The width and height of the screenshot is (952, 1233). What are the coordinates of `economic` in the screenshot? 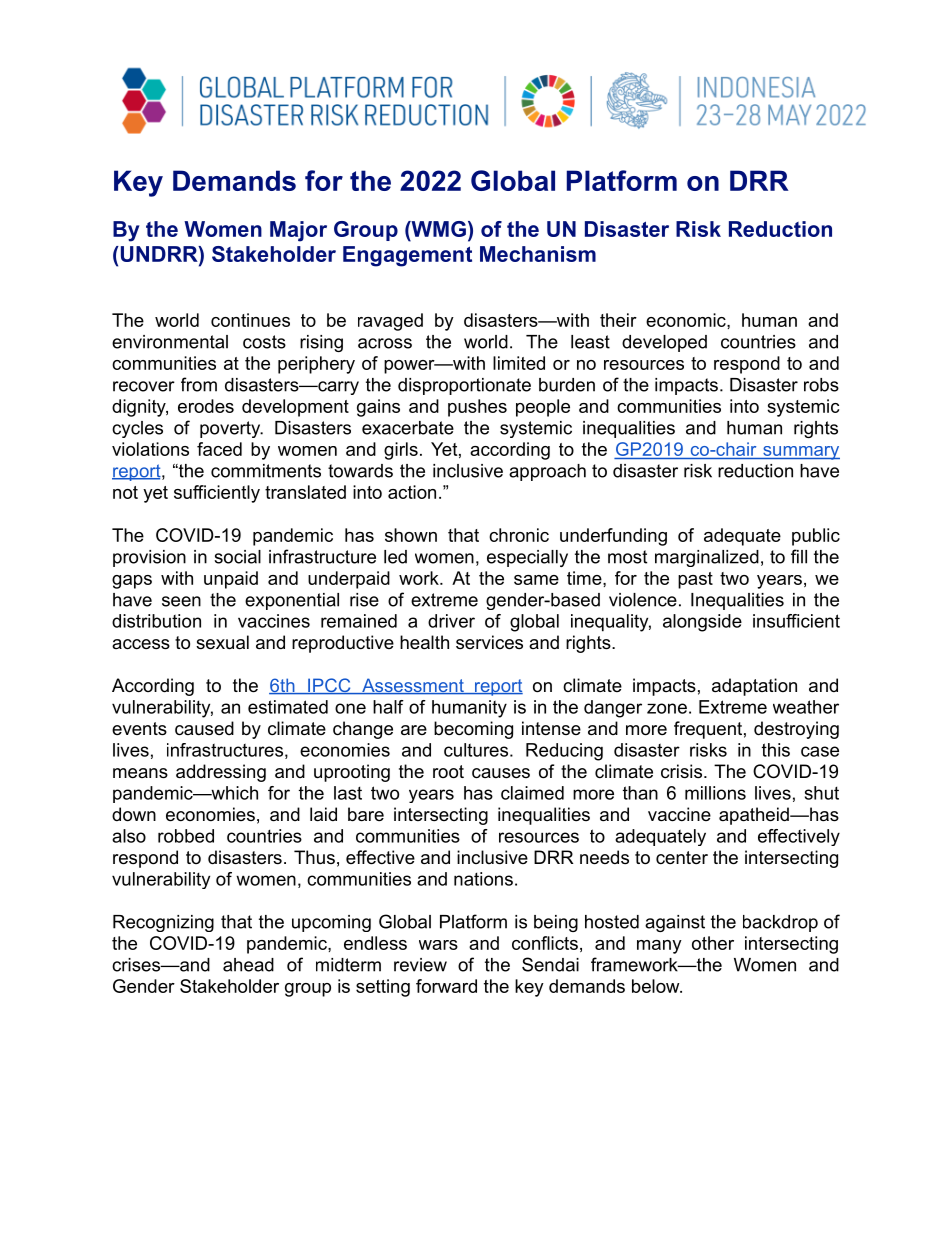 It's located at (687, 320).
